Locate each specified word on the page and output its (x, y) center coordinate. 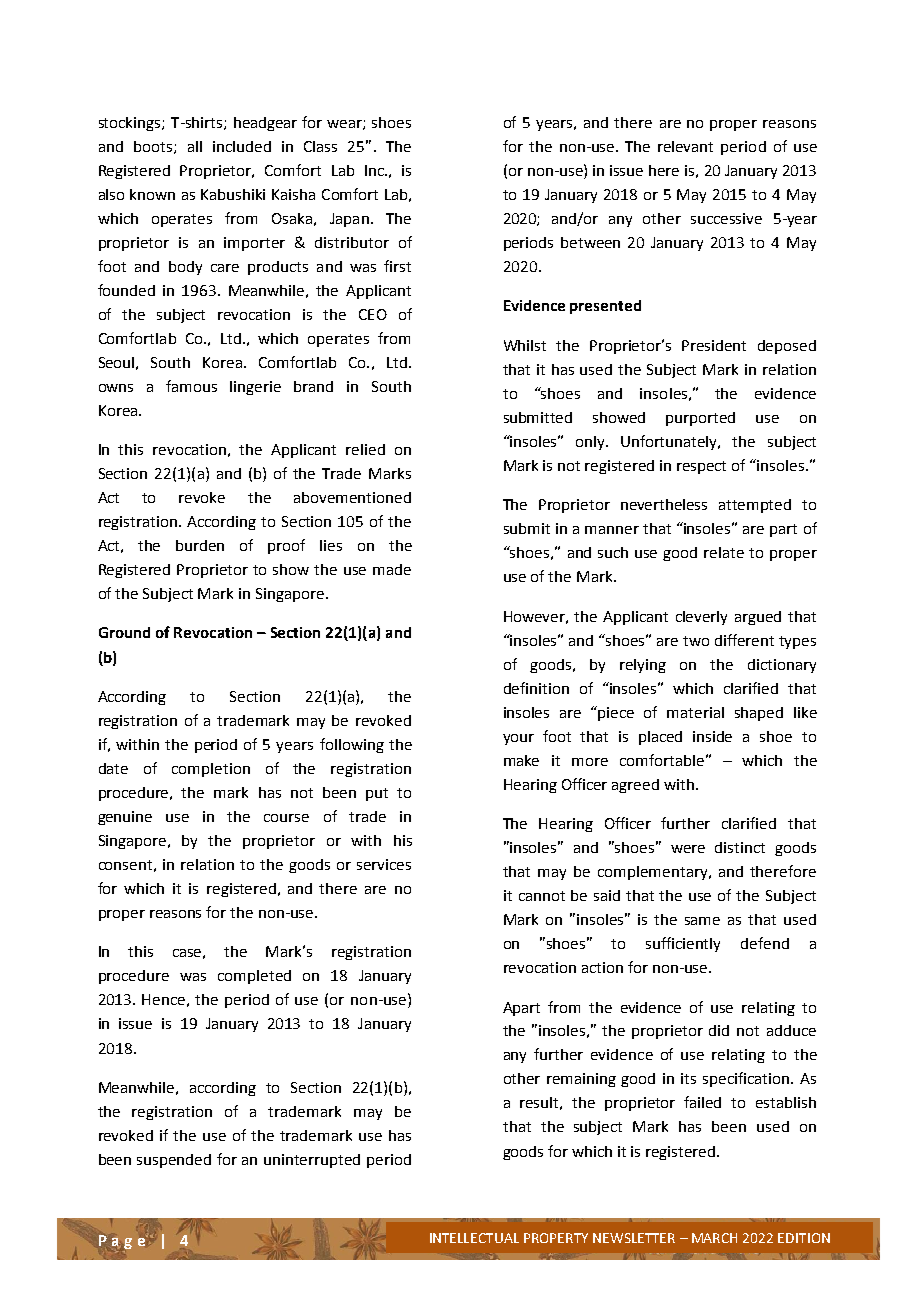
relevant (685, 146)
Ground (124, 632)
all (195, 146)
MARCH (714, 1238)
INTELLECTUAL (474, 1238)
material (695, 712)
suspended (174, 1161)
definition (536, 688)
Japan (349, 220)
